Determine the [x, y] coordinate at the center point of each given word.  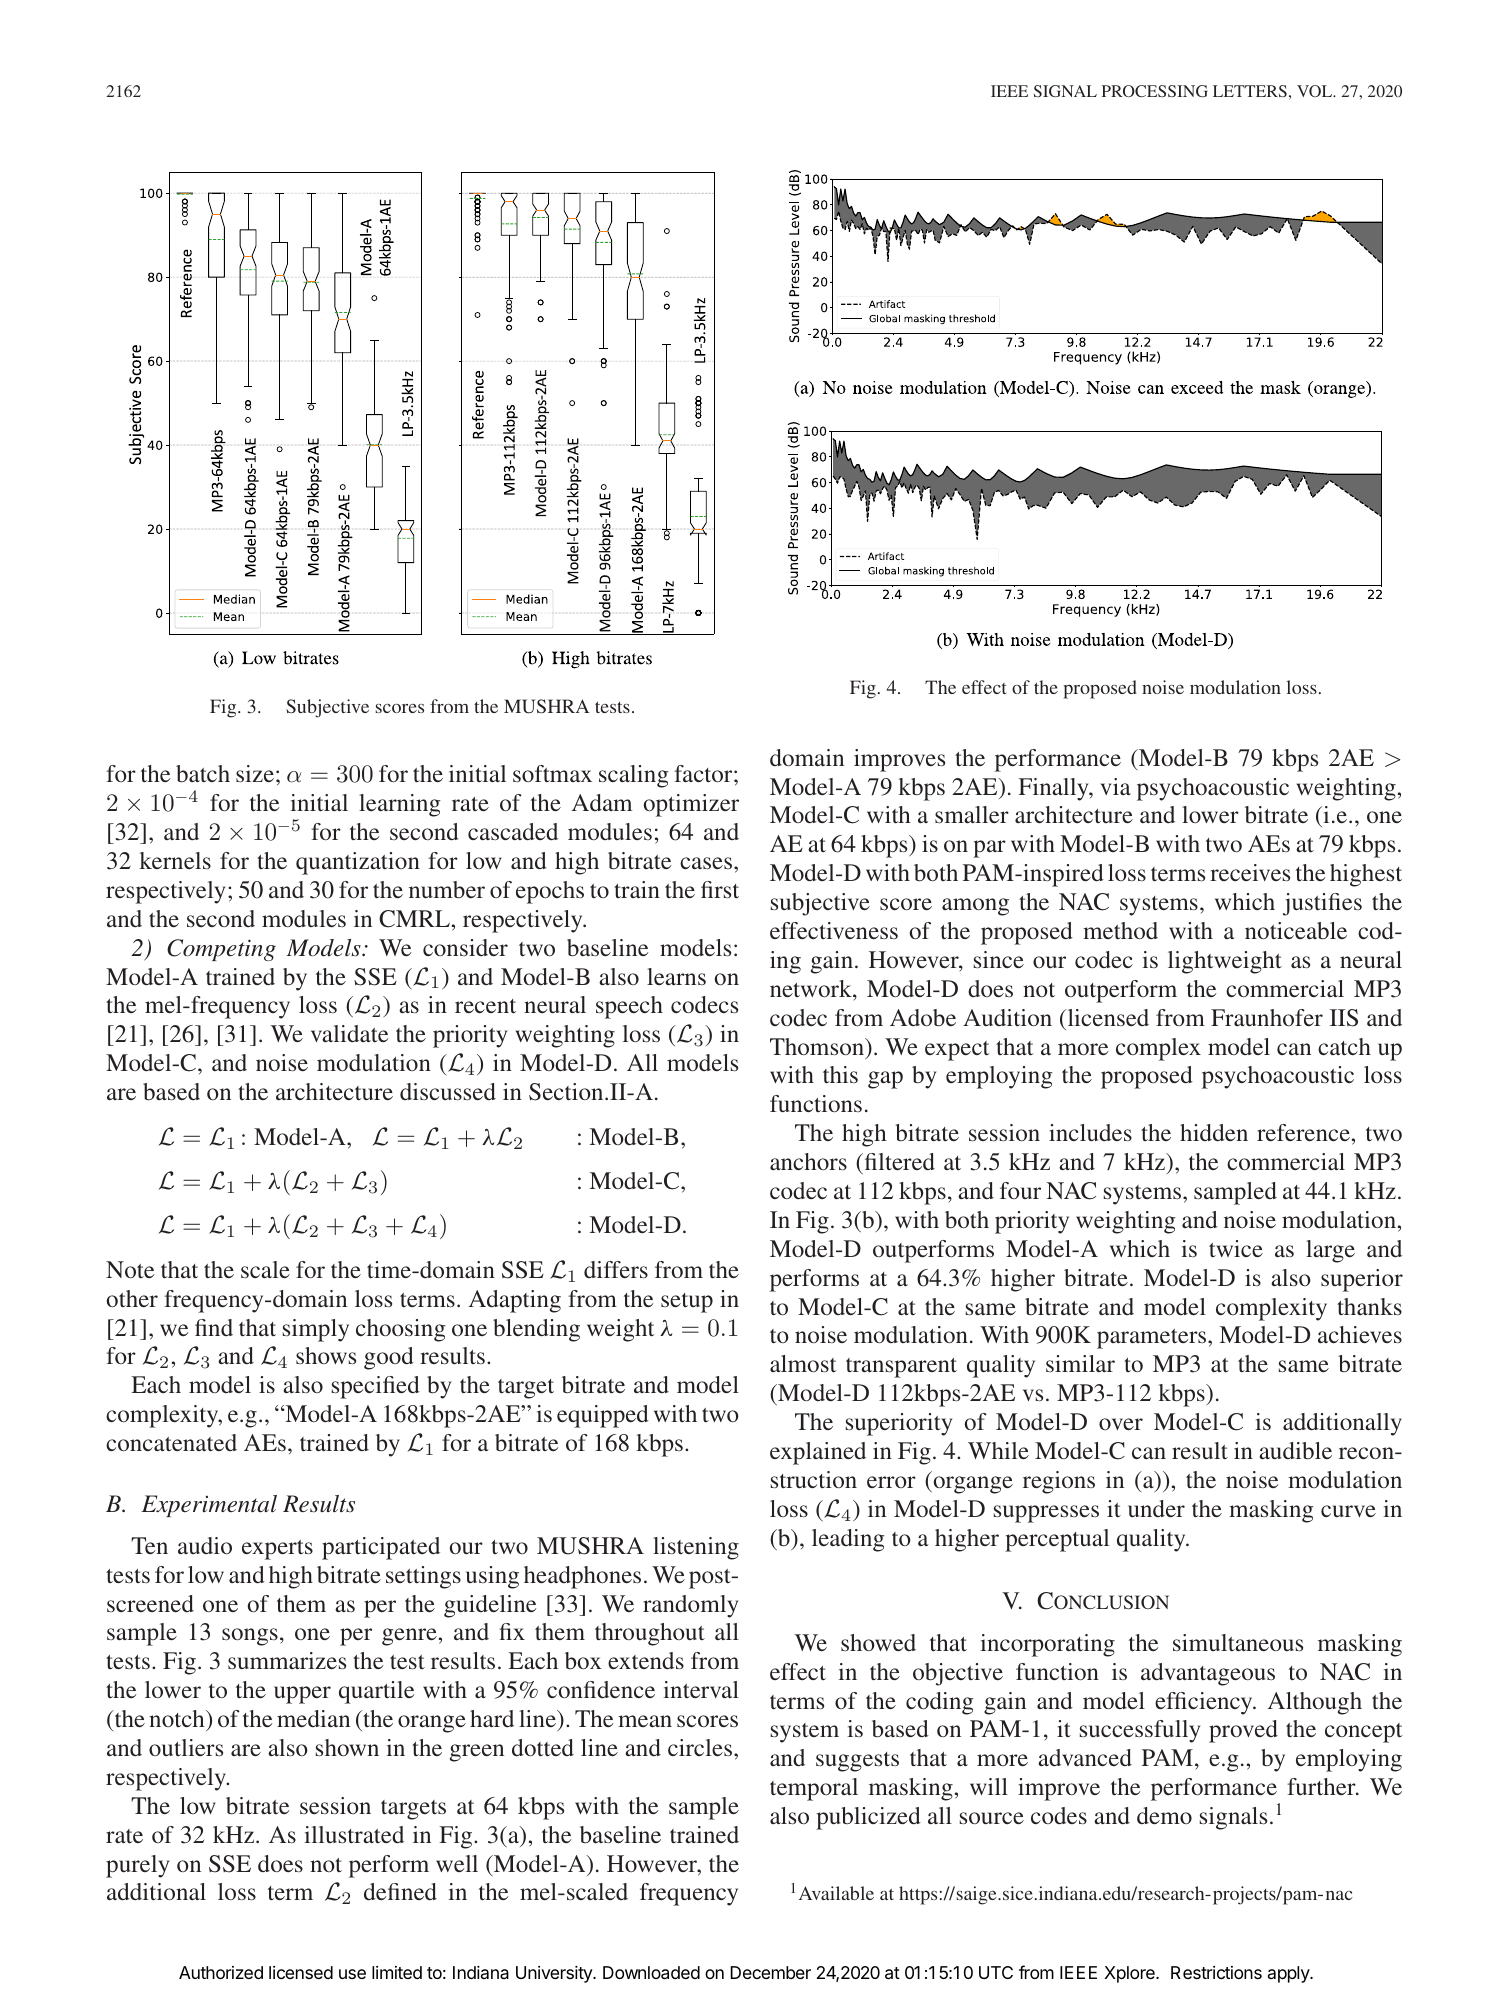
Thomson [818, 1046]
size [255, 773]
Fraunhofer [1267, 1017]
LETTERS [1250, 91]
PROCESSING [1155, 91]
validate [349, 1033]
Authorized [221, 1972]
